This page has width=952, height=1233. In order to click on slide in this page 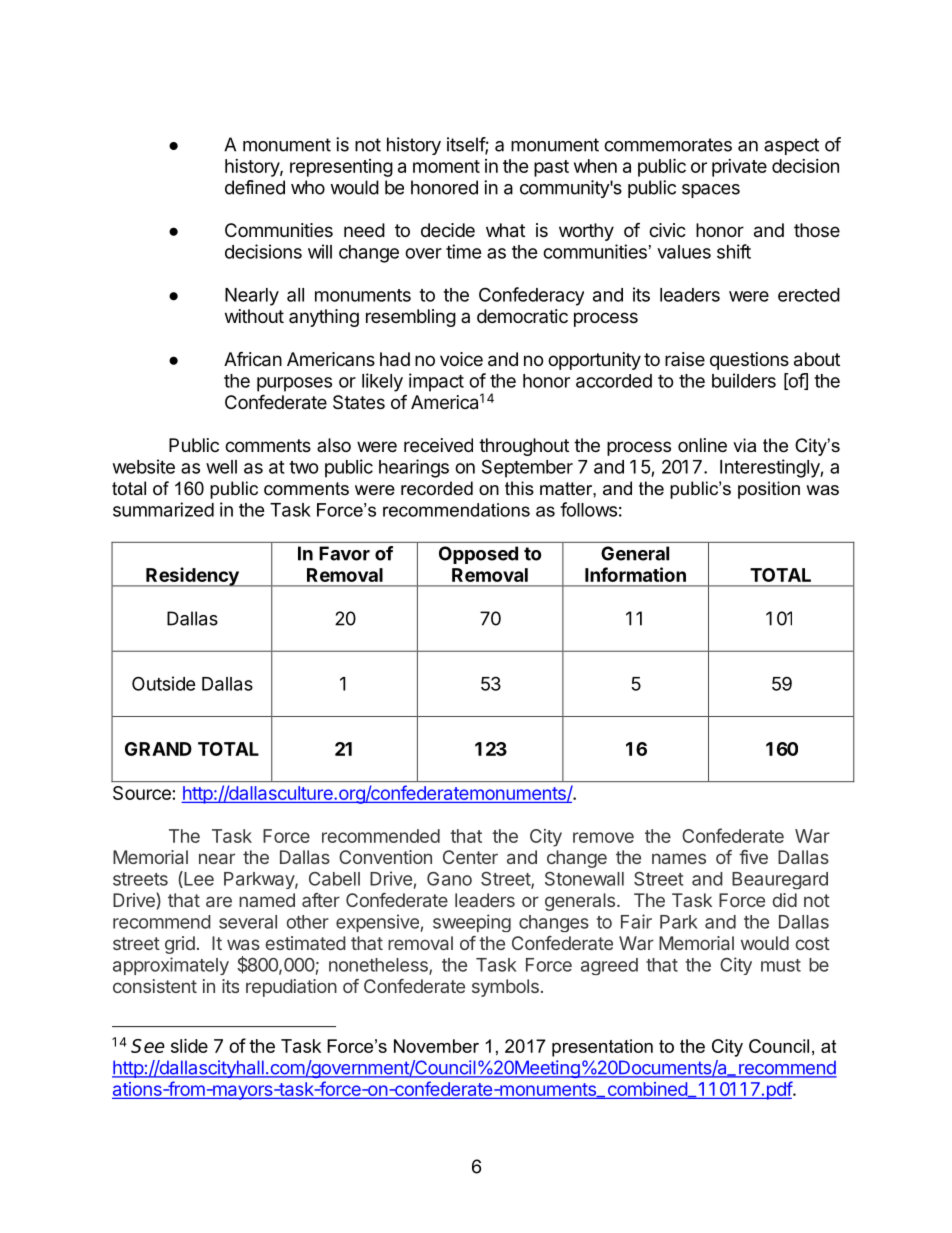, I will do `click(189, 1045)`.
